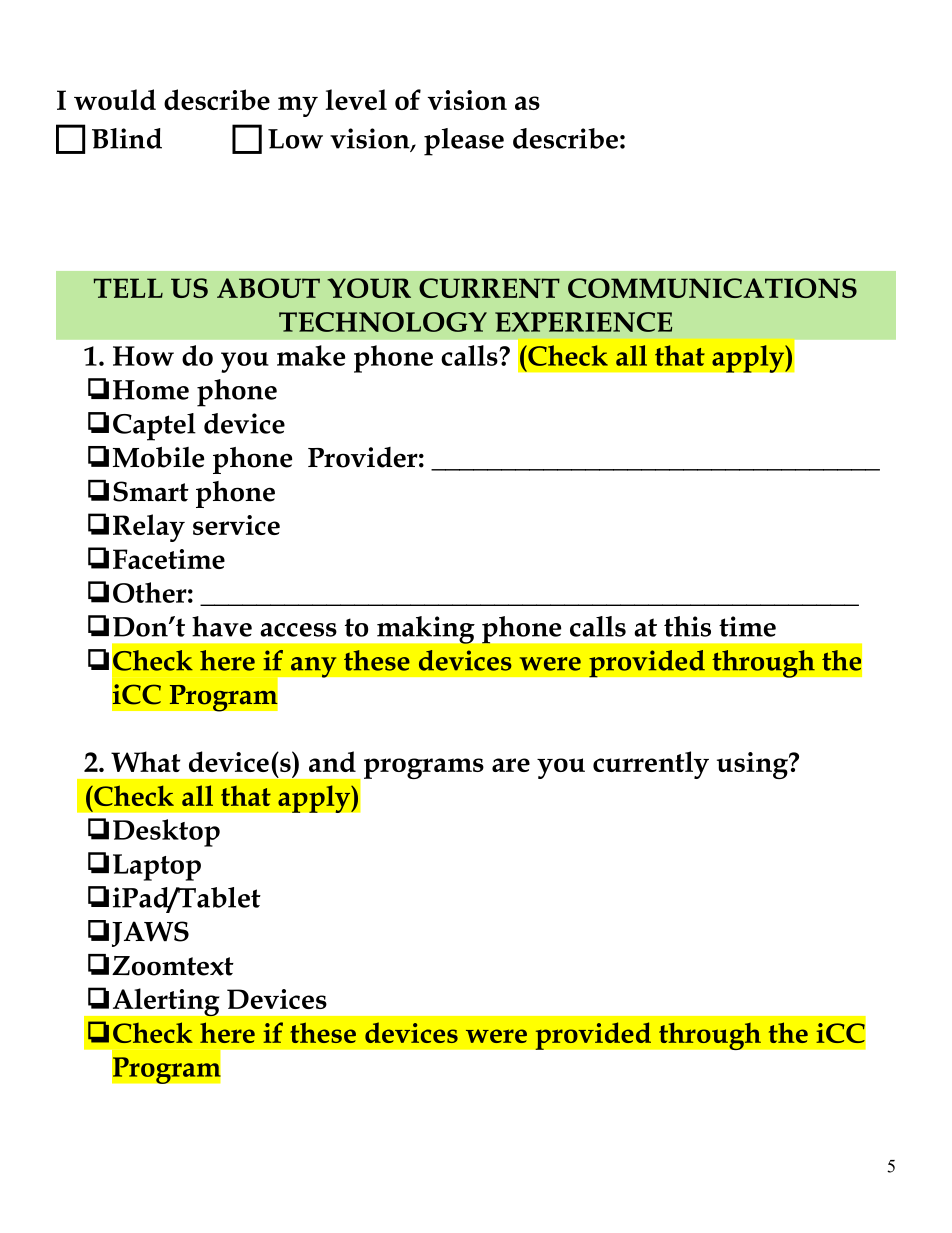 This page has height=1233, width=952. Describe the element at coordinates (158, 457) in the page. I see `Mobile` at that location.
